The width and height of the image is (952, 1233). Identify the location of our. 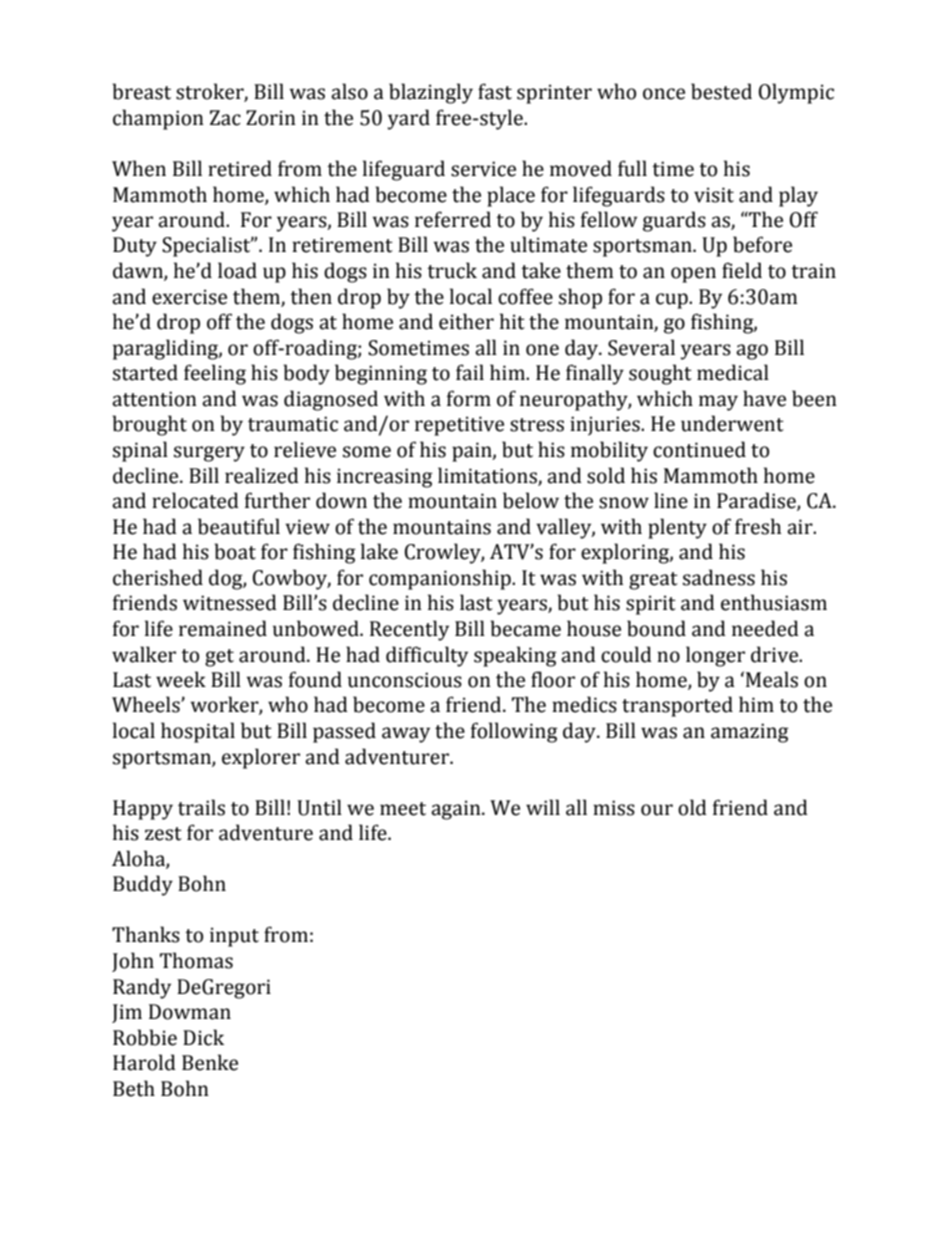
(657, 810).
